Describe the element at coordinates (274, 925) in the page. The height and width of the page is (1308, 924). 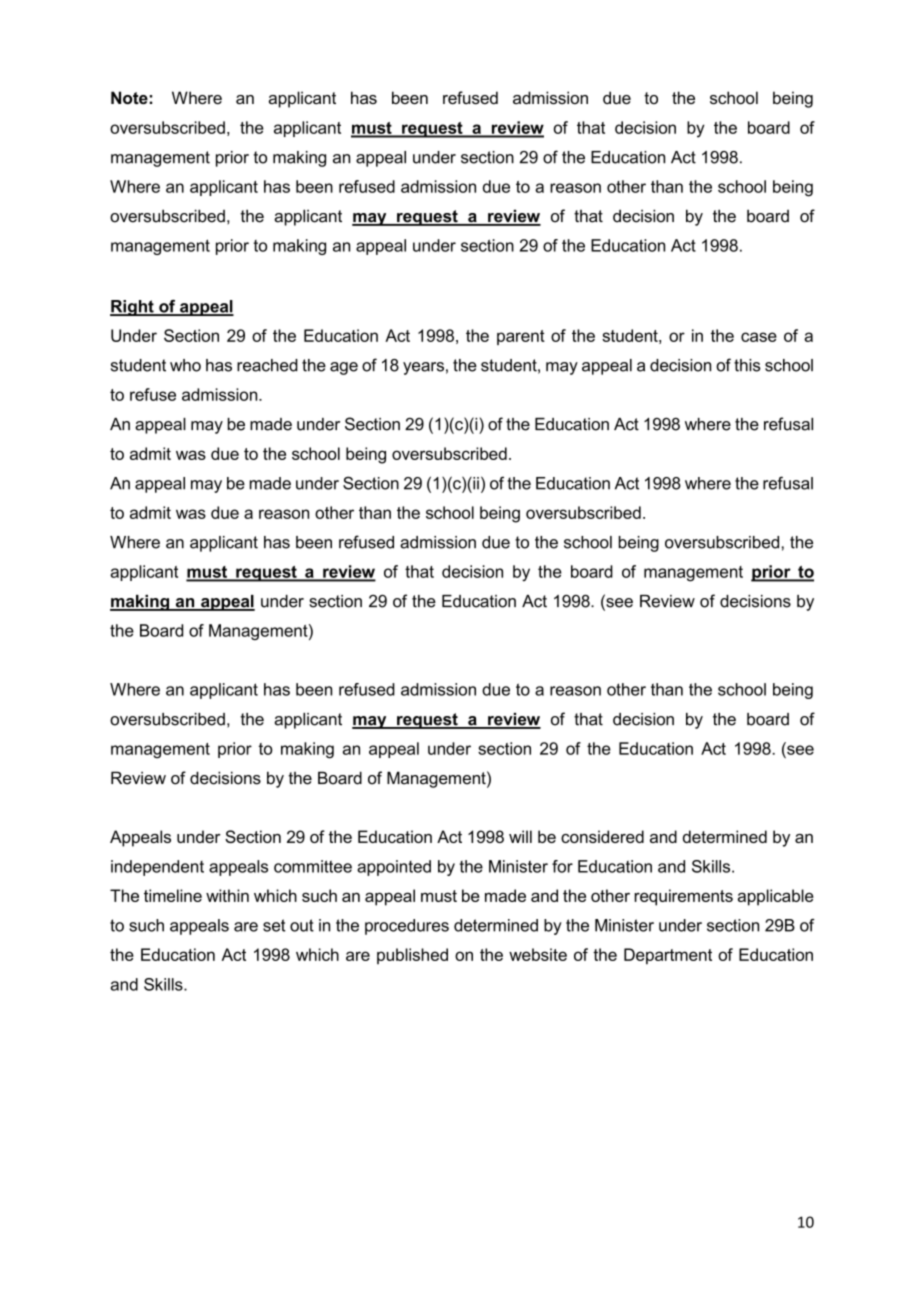
I see `set` at that location.
